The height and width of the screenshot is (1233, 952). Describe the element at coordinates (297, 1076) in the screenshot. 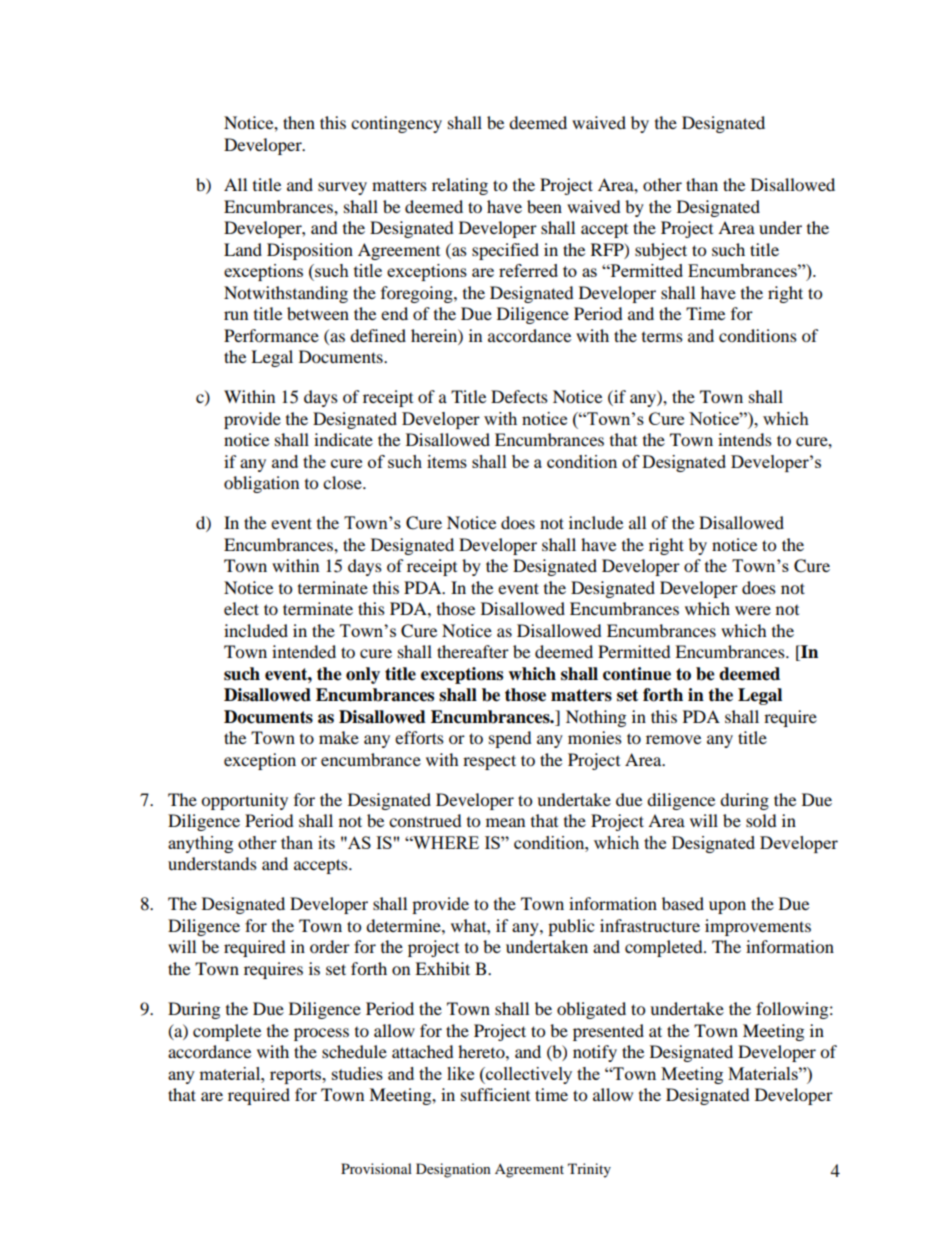

I see `reports` at that location.
